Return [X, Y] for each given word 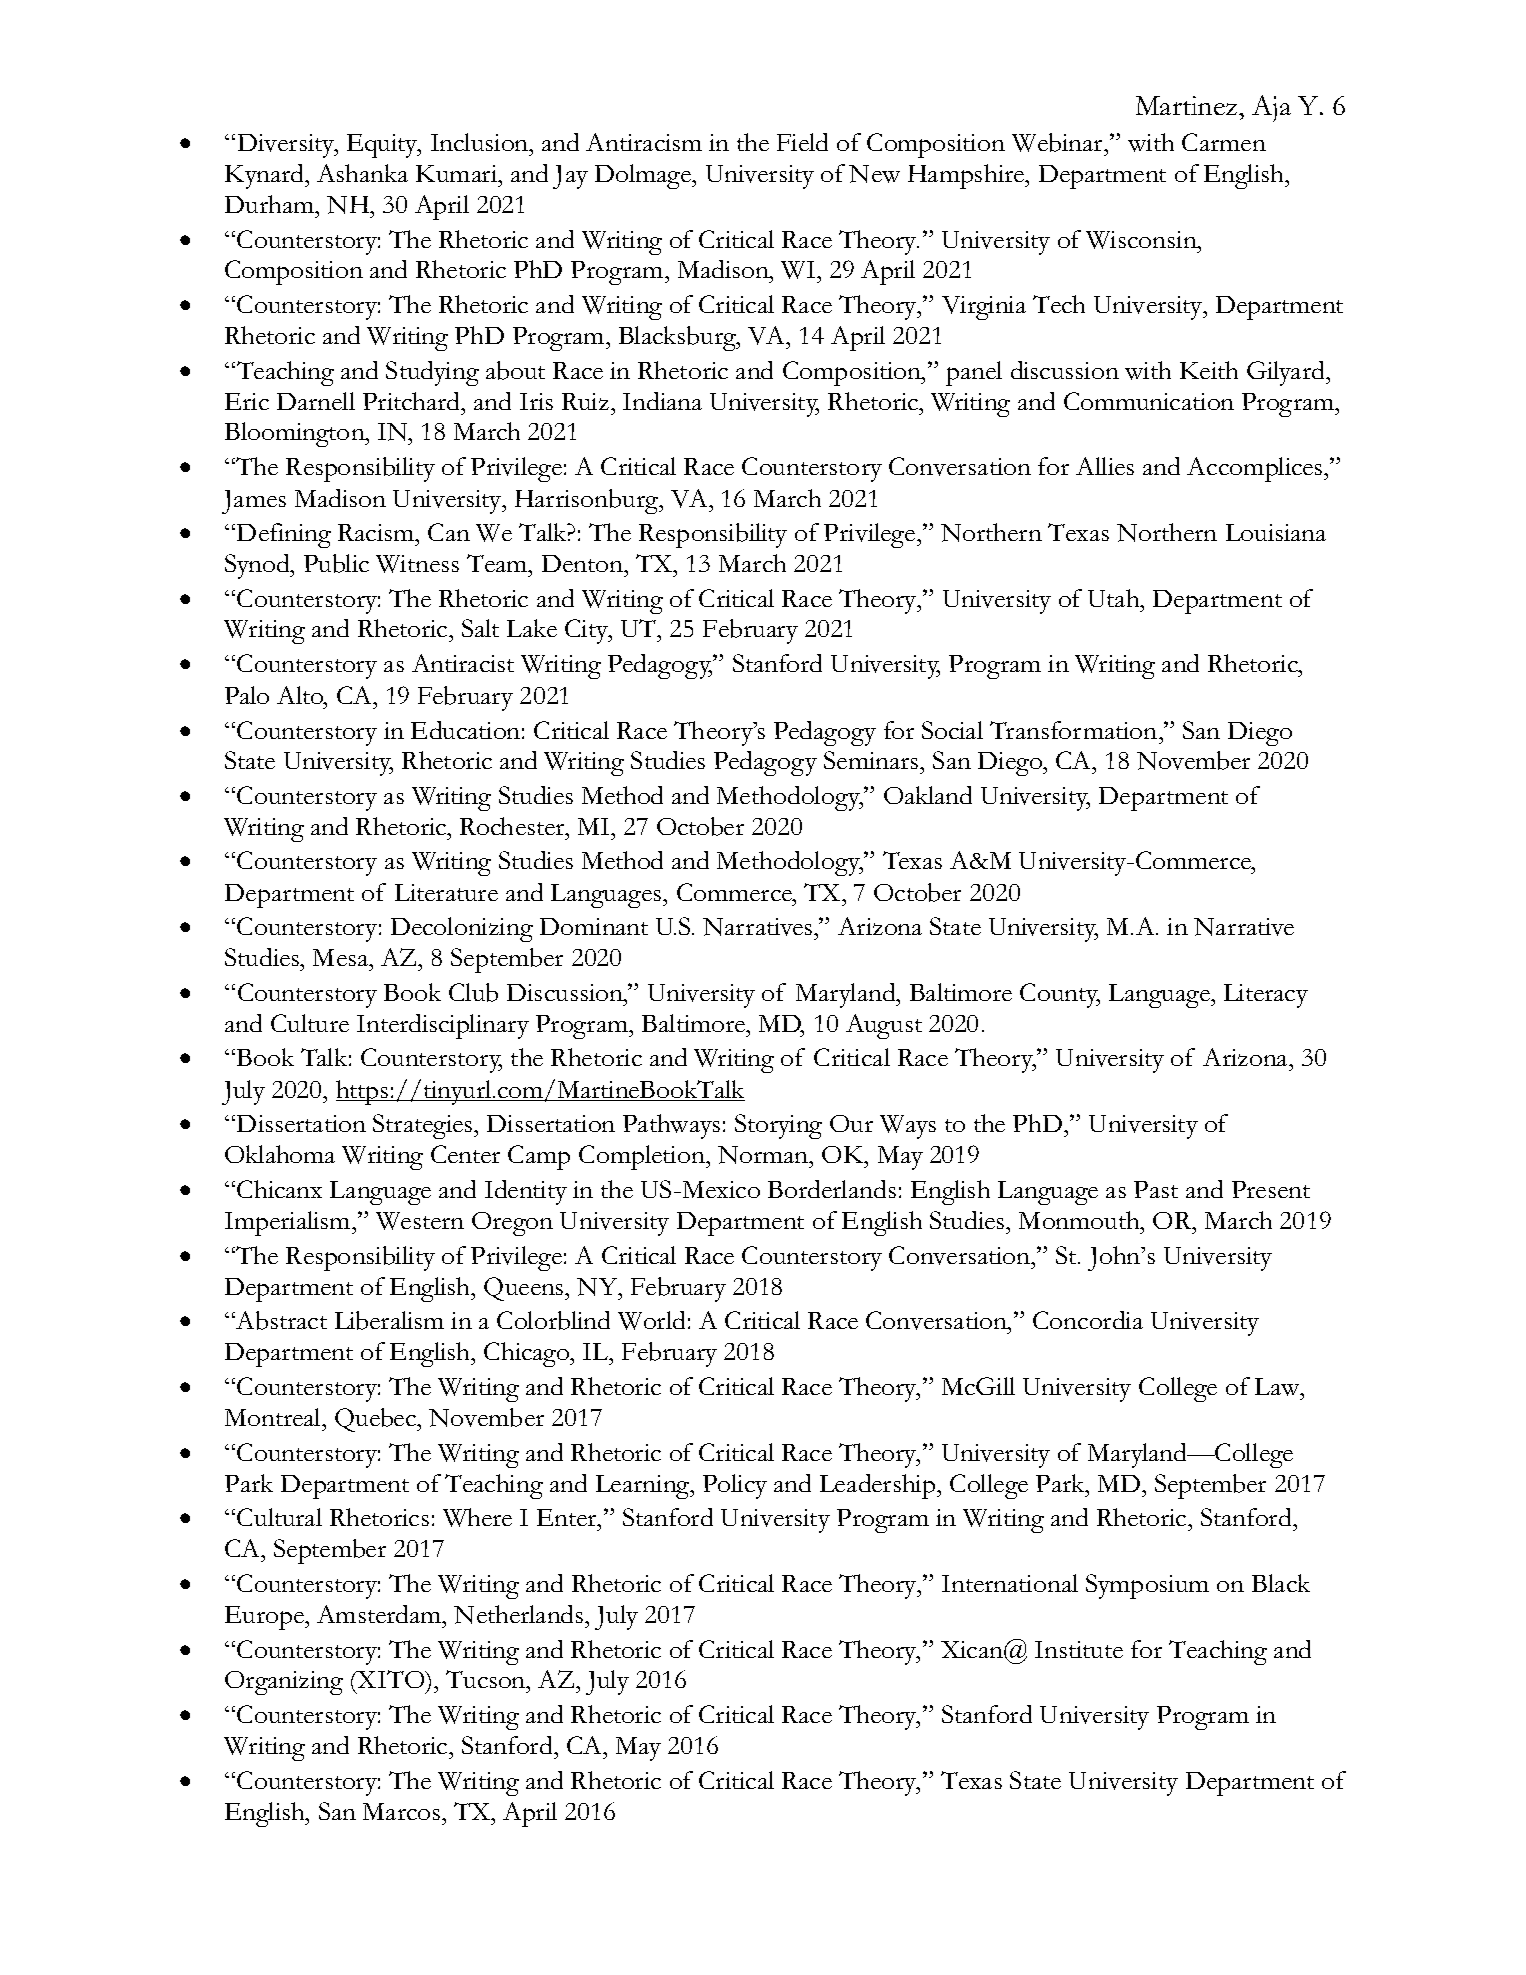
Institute [1079, 1649]
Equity [383, 146]
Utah [1115, 598]
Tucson [487, 1679]
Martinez [1186, 105]
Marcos [403, 1811]
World [651, 1320]
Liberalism [389, 1320]
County [1060, 995]
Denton [584, 563]
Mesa [342, 957]
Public [336, 563]
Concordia [1088, 1320]
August [884, 1026]
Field [802, 142]
